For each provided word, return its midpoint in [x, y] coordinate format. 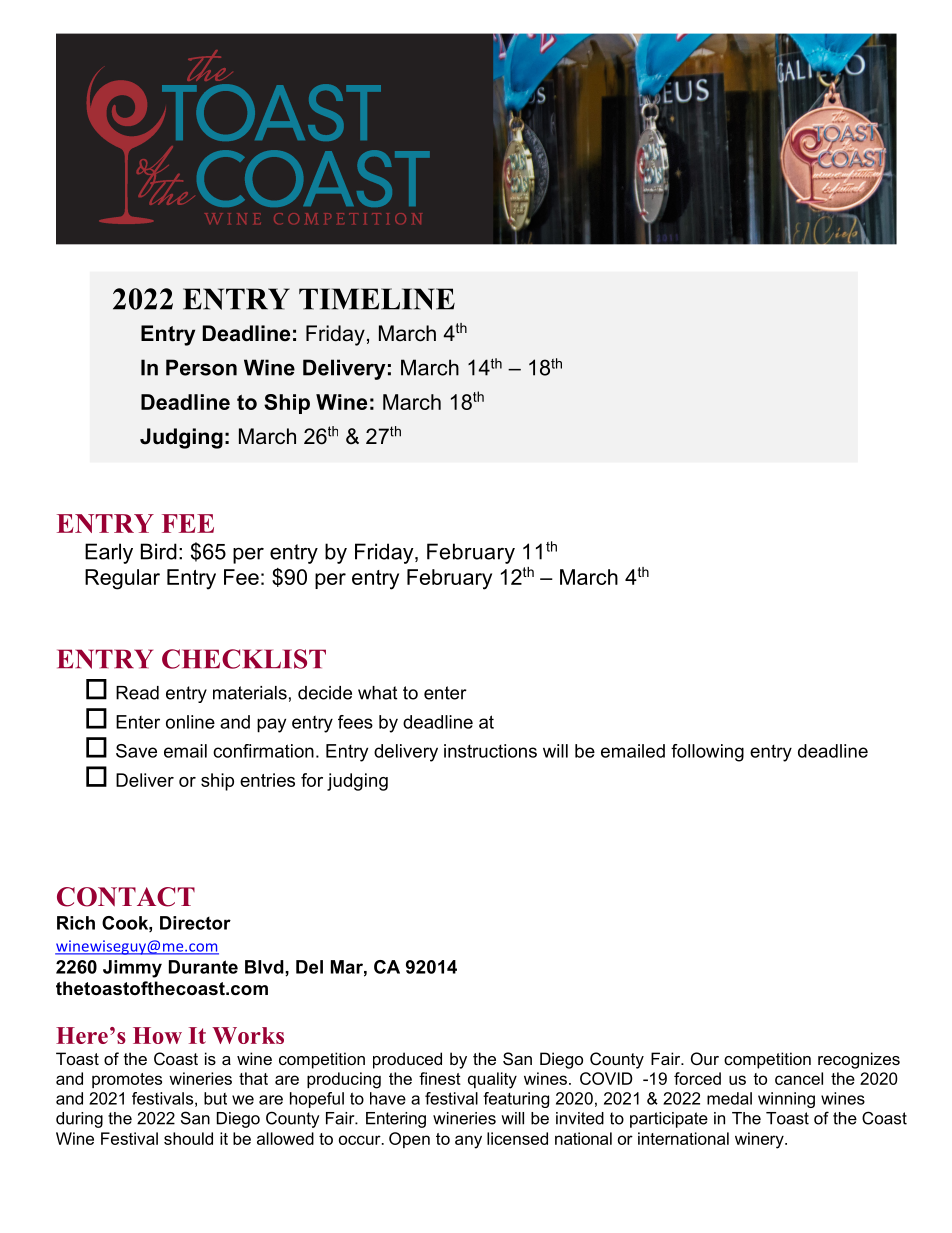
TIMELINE [377, 299]
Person [201, 367]
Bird [159, 551]
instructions [490, 751]
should [188, 1138]
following [707, 753]
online [190, 722]
